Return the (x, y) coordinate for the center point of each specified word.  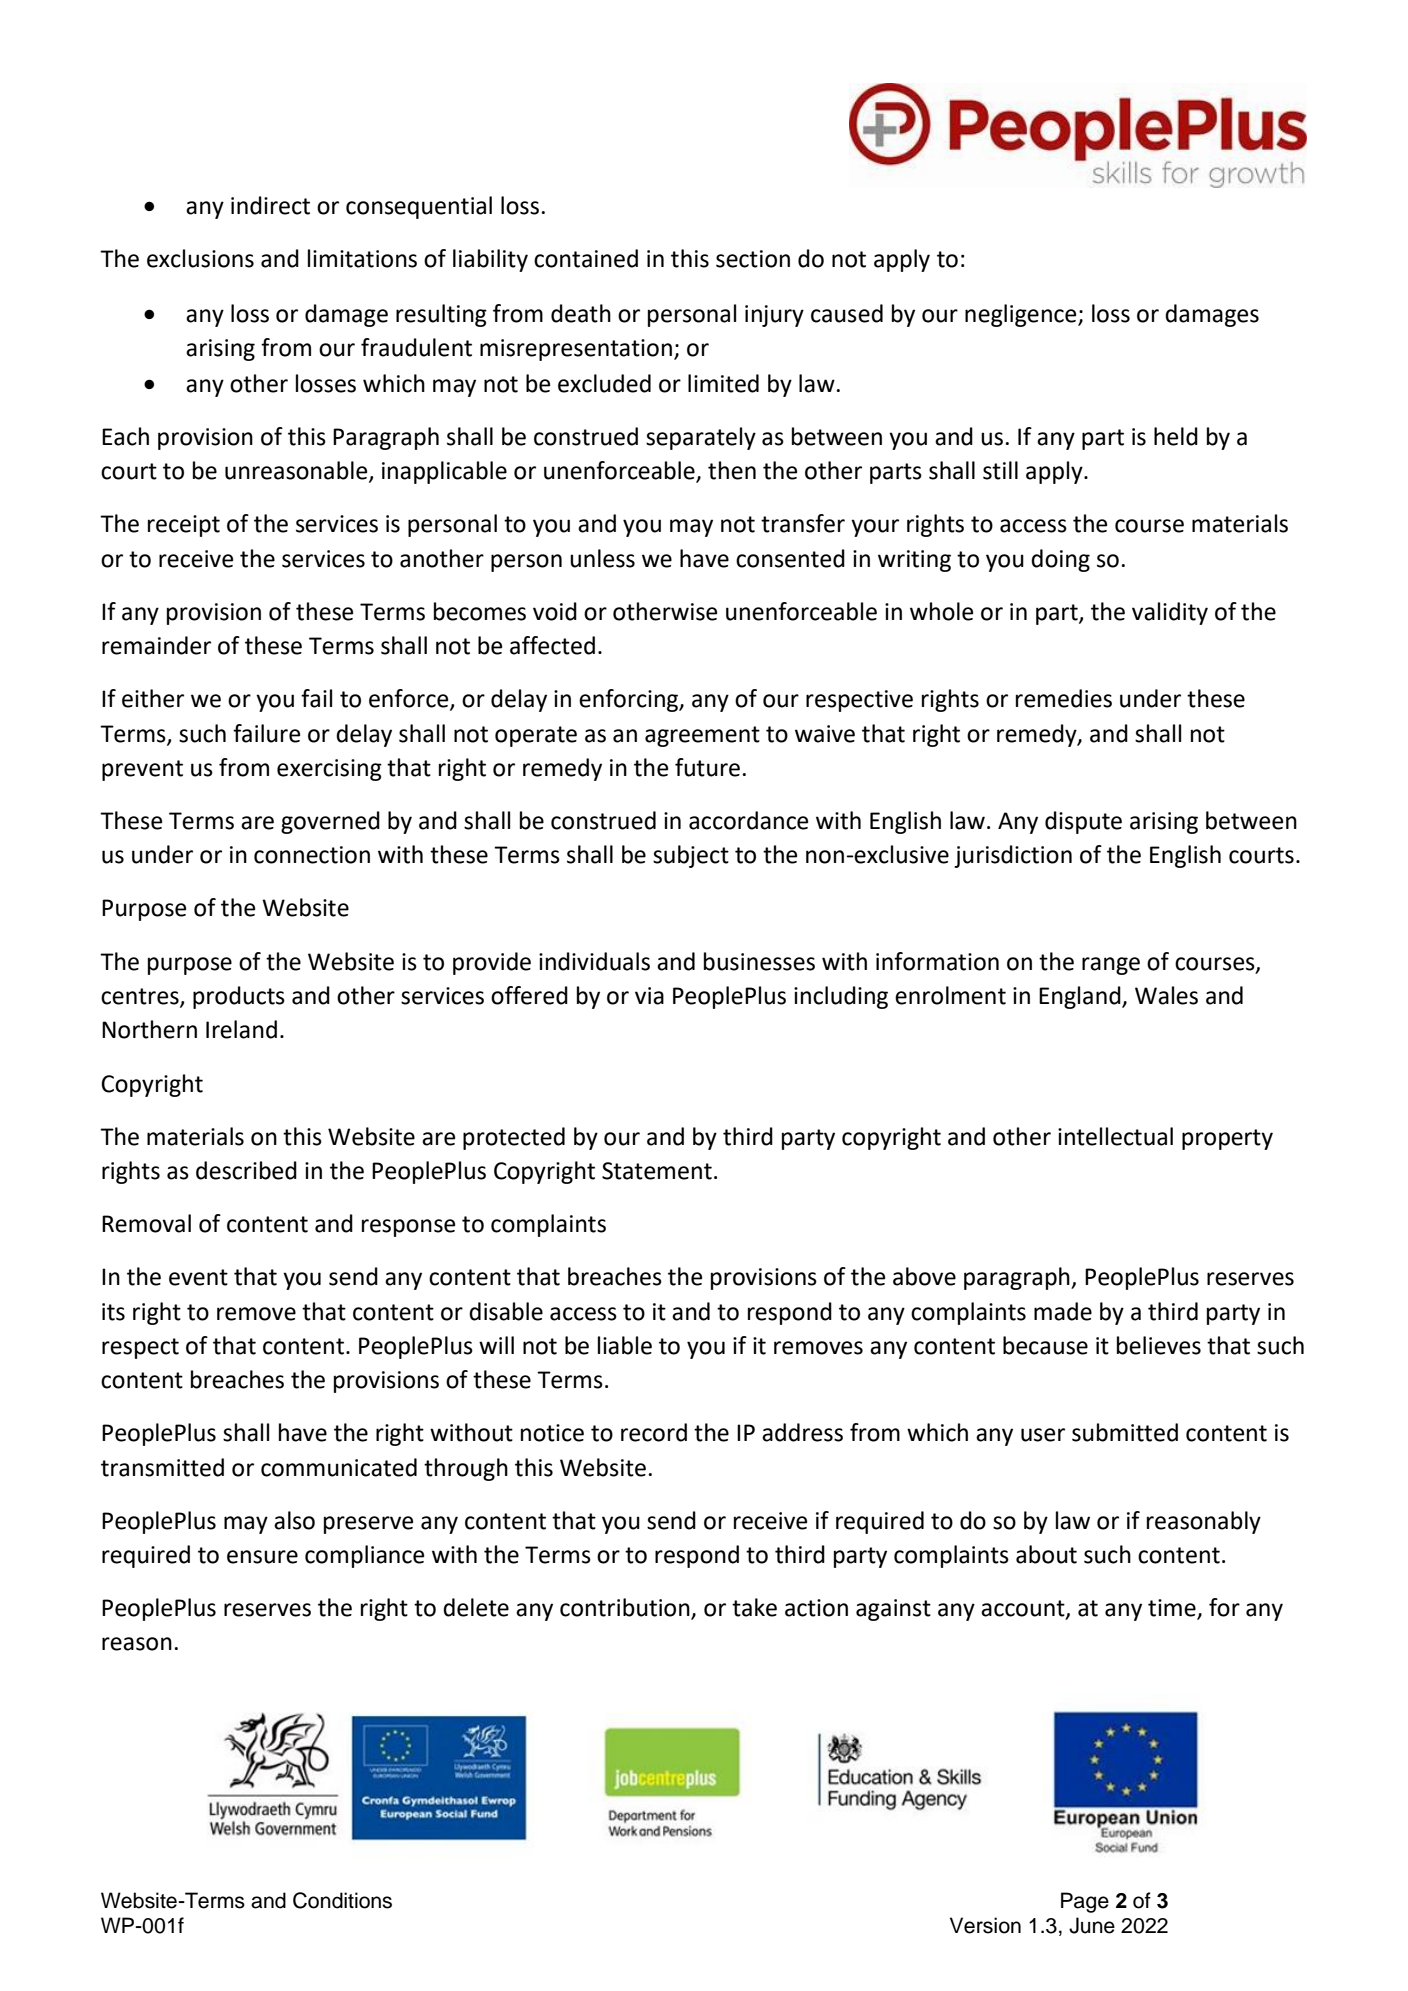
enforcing (629, 700)
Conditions (342, 1900)
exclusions (200, 258)
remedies (1064, 698)
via (649, 996)
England (1081, 997)
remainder (156, 645)
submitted (1125, 1432)
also (294, 1520)
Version (985, 1925)
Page (1085, 1902)
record (654, 1432)
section (753, 259)
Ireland (241, 1029)
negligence (1022, 315)
